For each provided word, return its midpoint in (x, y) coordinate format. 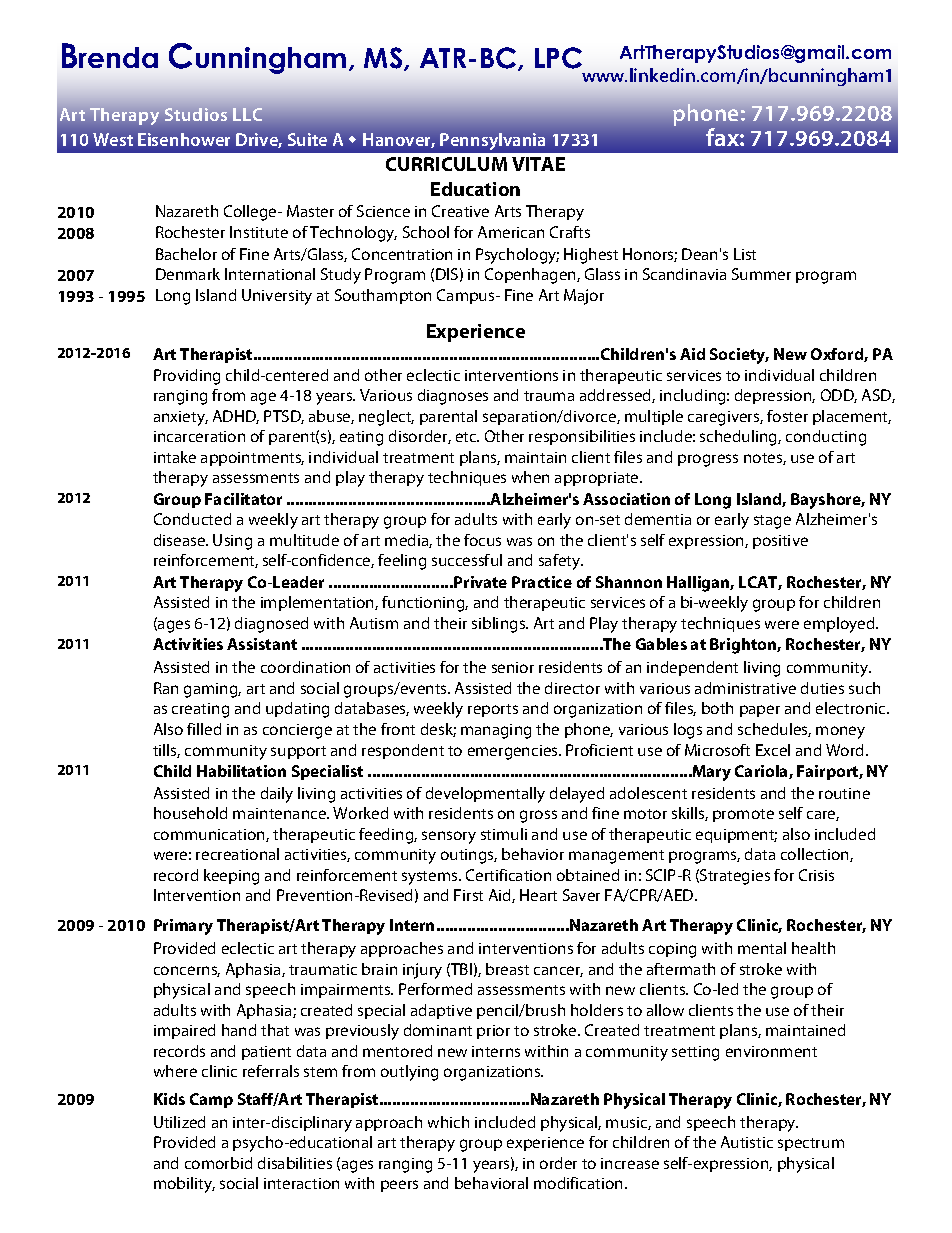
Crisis (816, 875)
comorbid (218, 1163)
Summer (761, 274)
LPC (558, 58)
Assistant (262, 644)
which (448, 1122)
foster (787, 416)
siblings (500, 625)
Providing (187, 377)
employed (840, 625)
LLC (247, 114)
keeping (231, 877)
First (468, 895)
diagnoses (453, 397)
